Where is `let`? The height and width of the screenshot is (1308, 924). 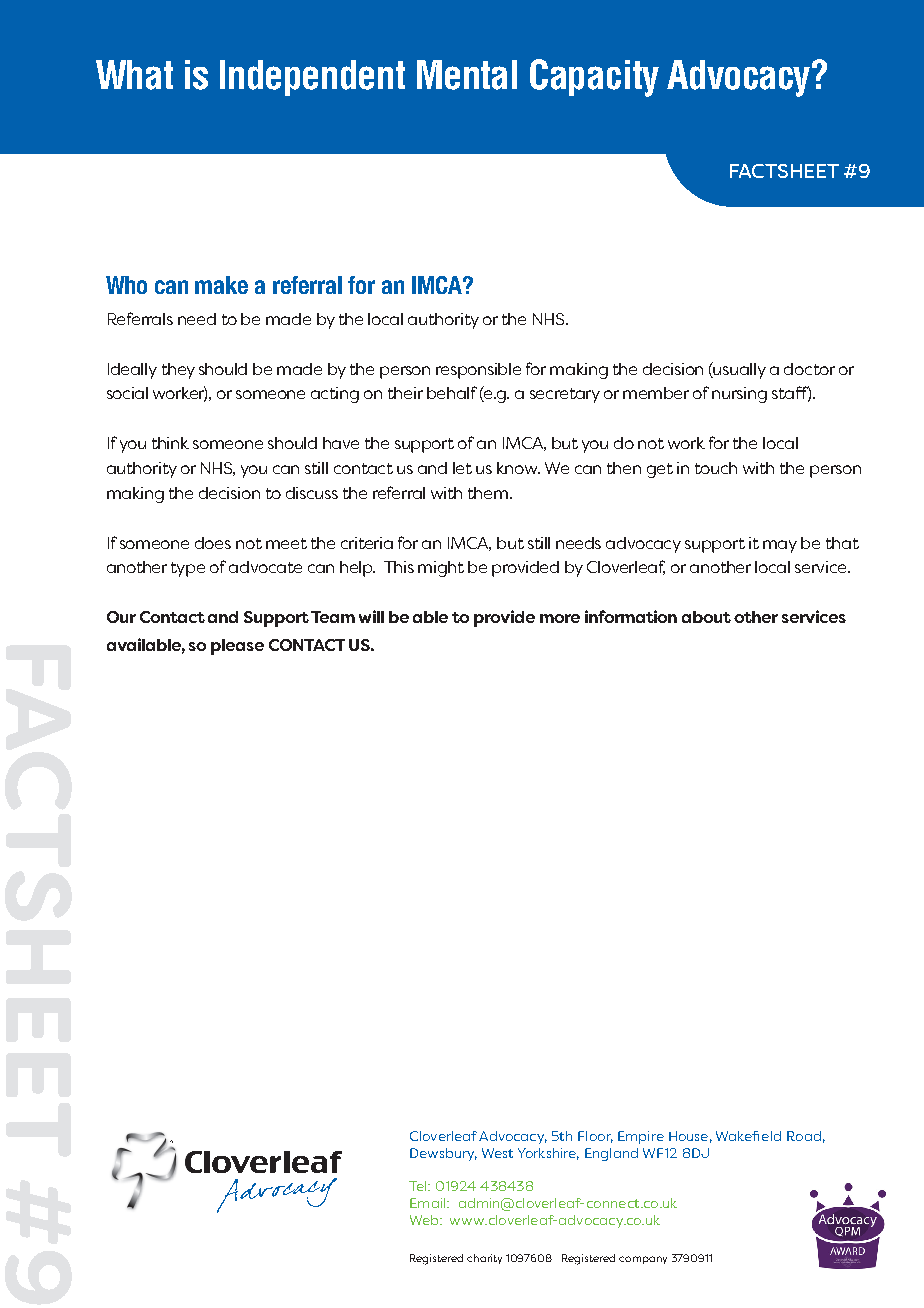 let is located at coordinates (462, 468).
